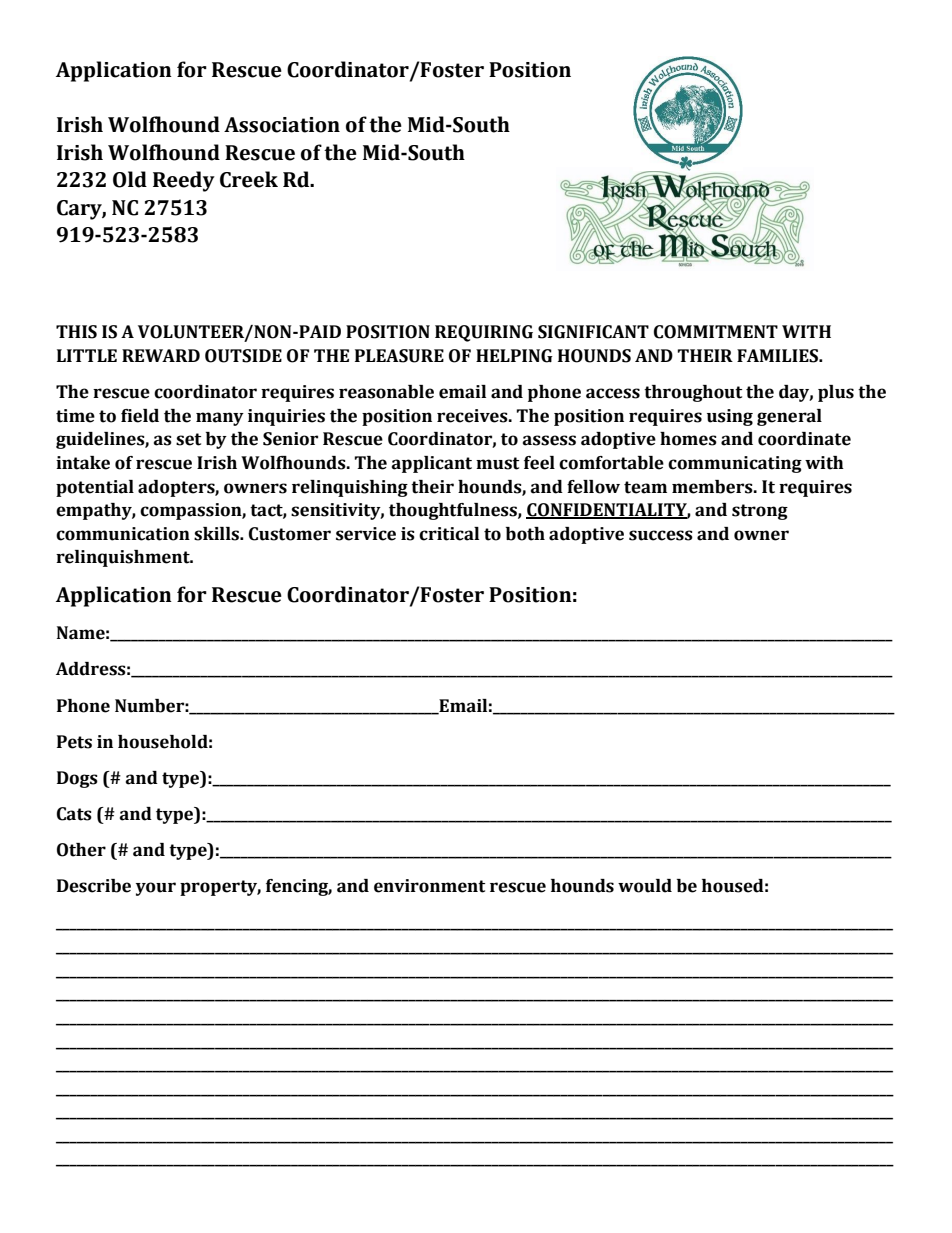  What do you see at coordinates (645, 886) in the document?
I see `would` at bounding box center [645, 886].
